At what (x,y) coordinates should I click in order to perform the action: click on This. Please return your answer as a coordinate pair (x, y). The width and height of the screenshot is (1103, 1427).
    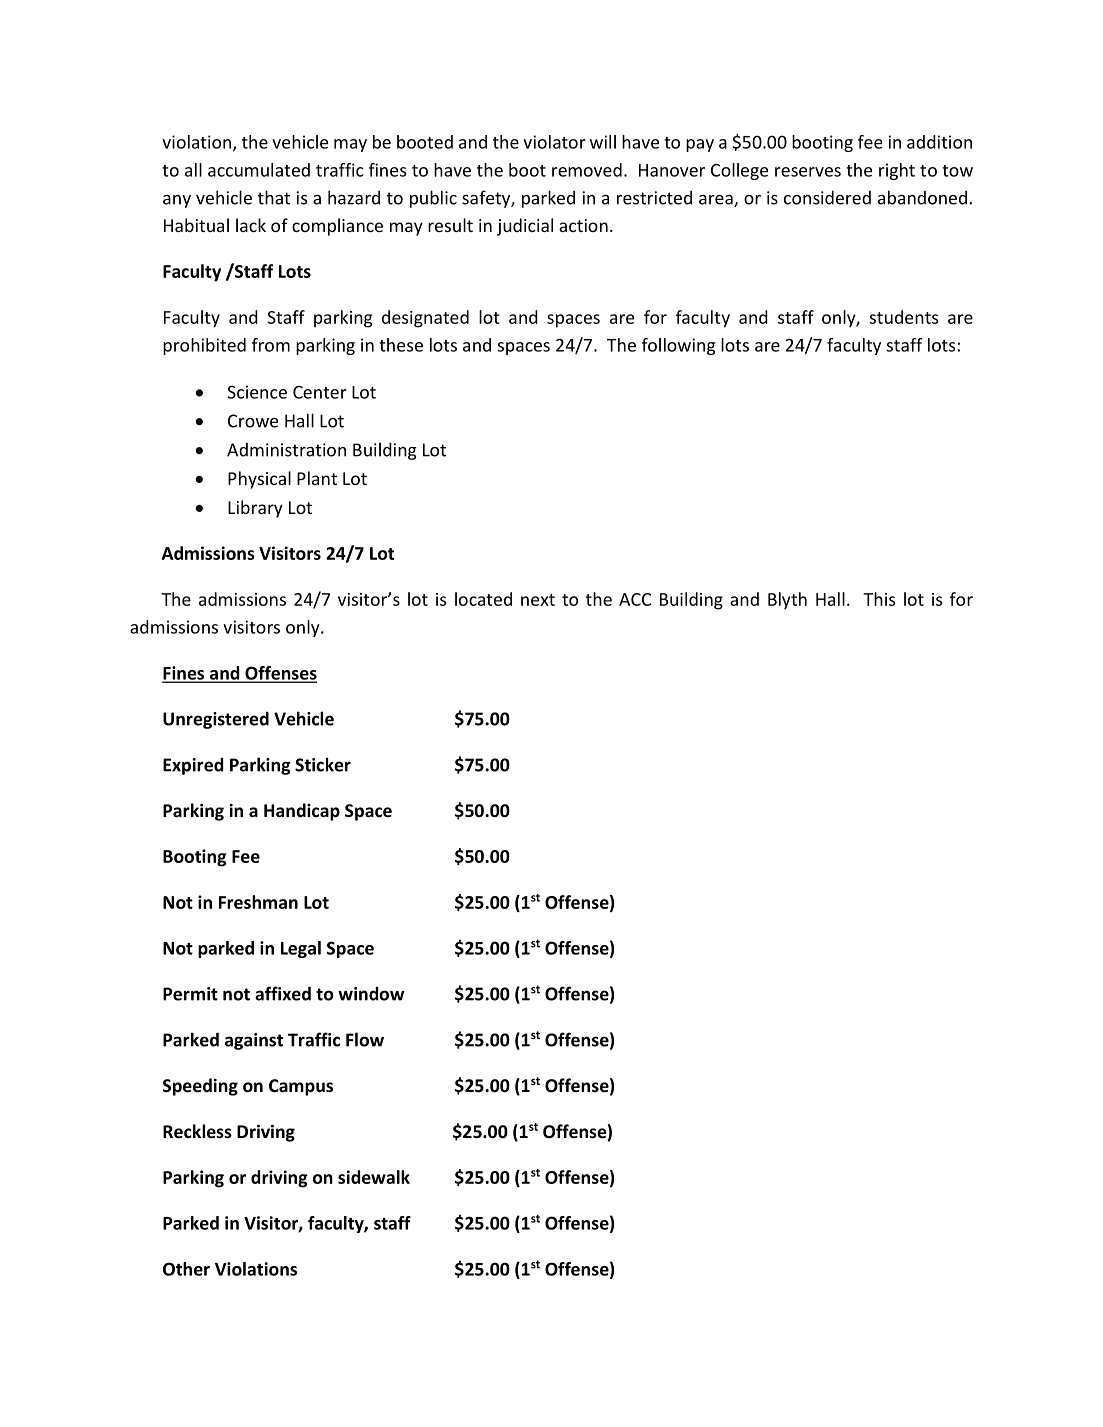
    Looking at the image, I should click on (879, 599).
